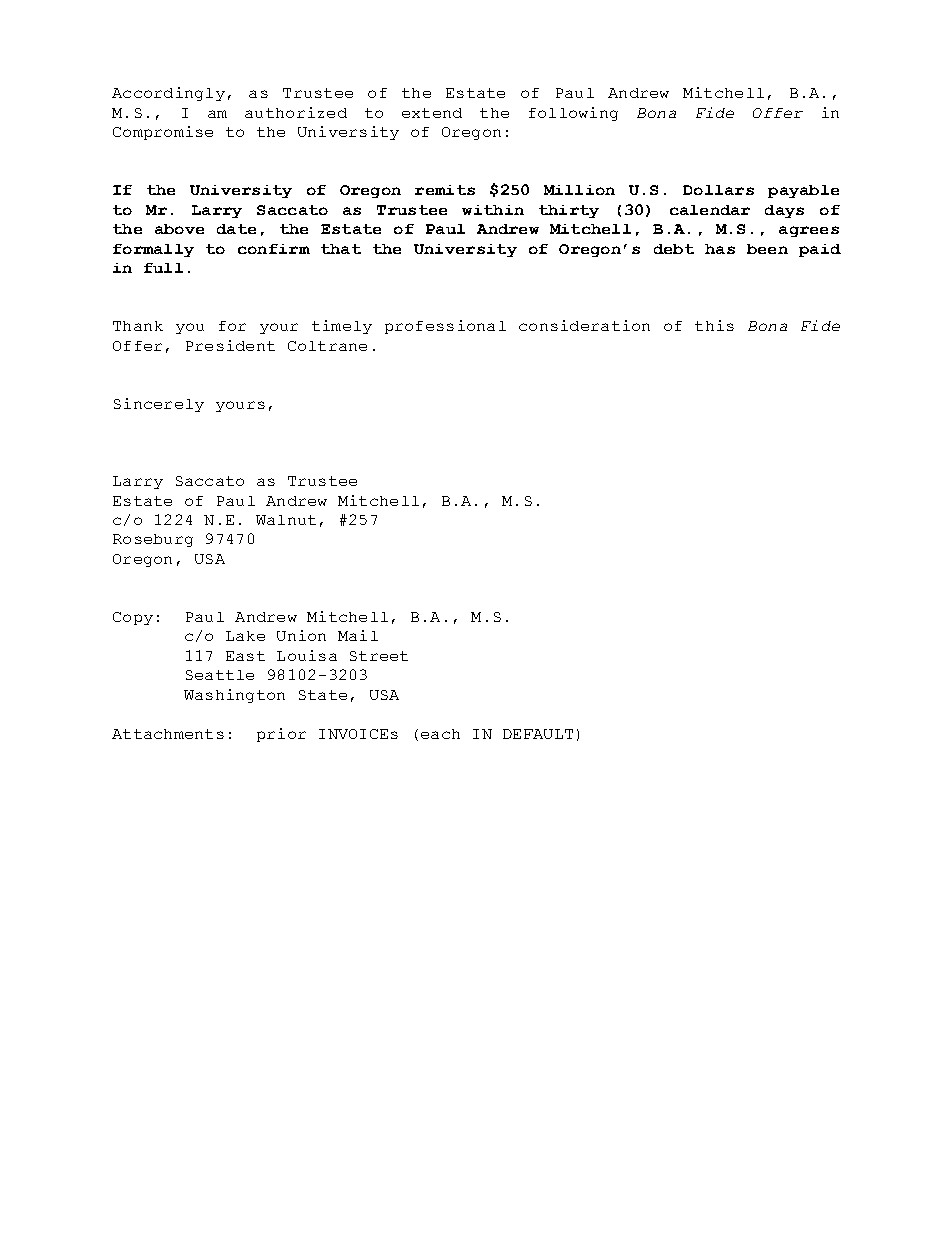 Image resolution: width=952 pixels, height=1233 pixels. I want to click on DEFAULT, so click(538, 734).
